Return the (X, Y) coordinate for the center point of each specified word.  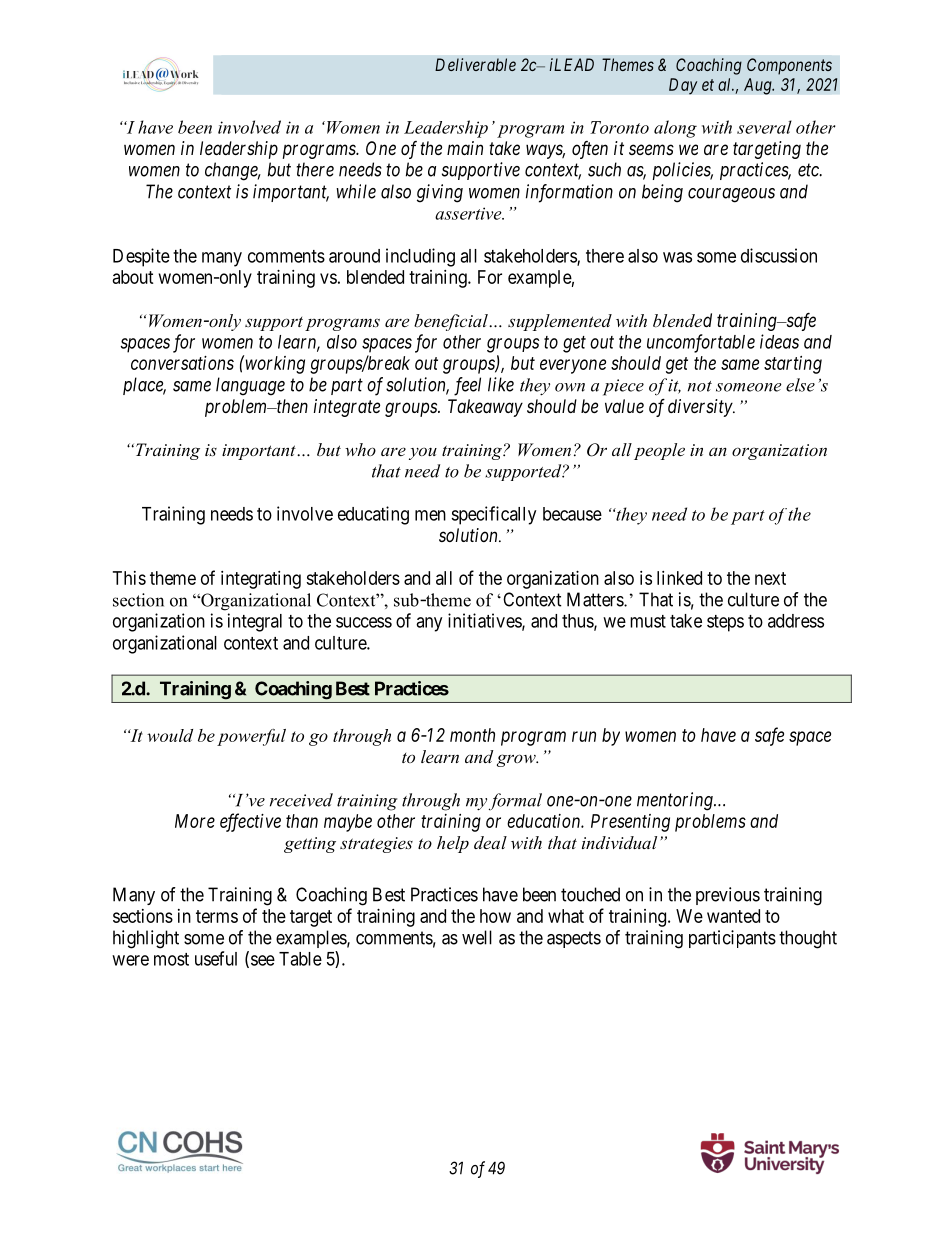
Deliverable (475, 64)
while (356, 191)
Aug (759, 86)
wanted (733, 916)
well (477, 937)
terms (217, 916)
